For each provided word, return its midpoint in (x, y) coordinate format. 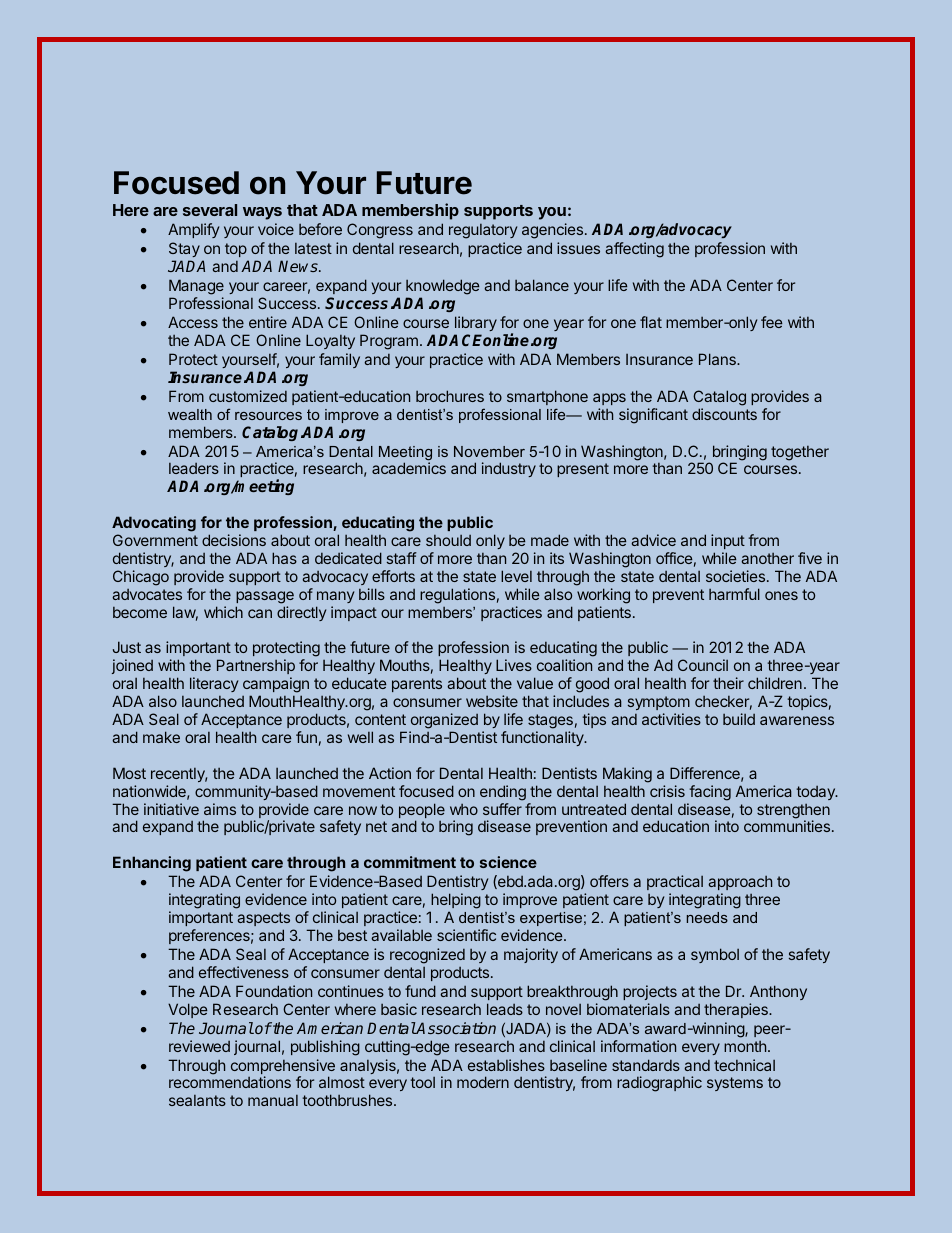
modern (483, 1082)
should (448, 540)
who (464, 809)
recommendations (230, 1082)
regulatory (483, 231)
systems (735, 1084)
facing (710, 793)
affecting (634, 250)
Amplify (193, 230)
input (728, 541)
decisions (234, 540)
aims (220, 809)
